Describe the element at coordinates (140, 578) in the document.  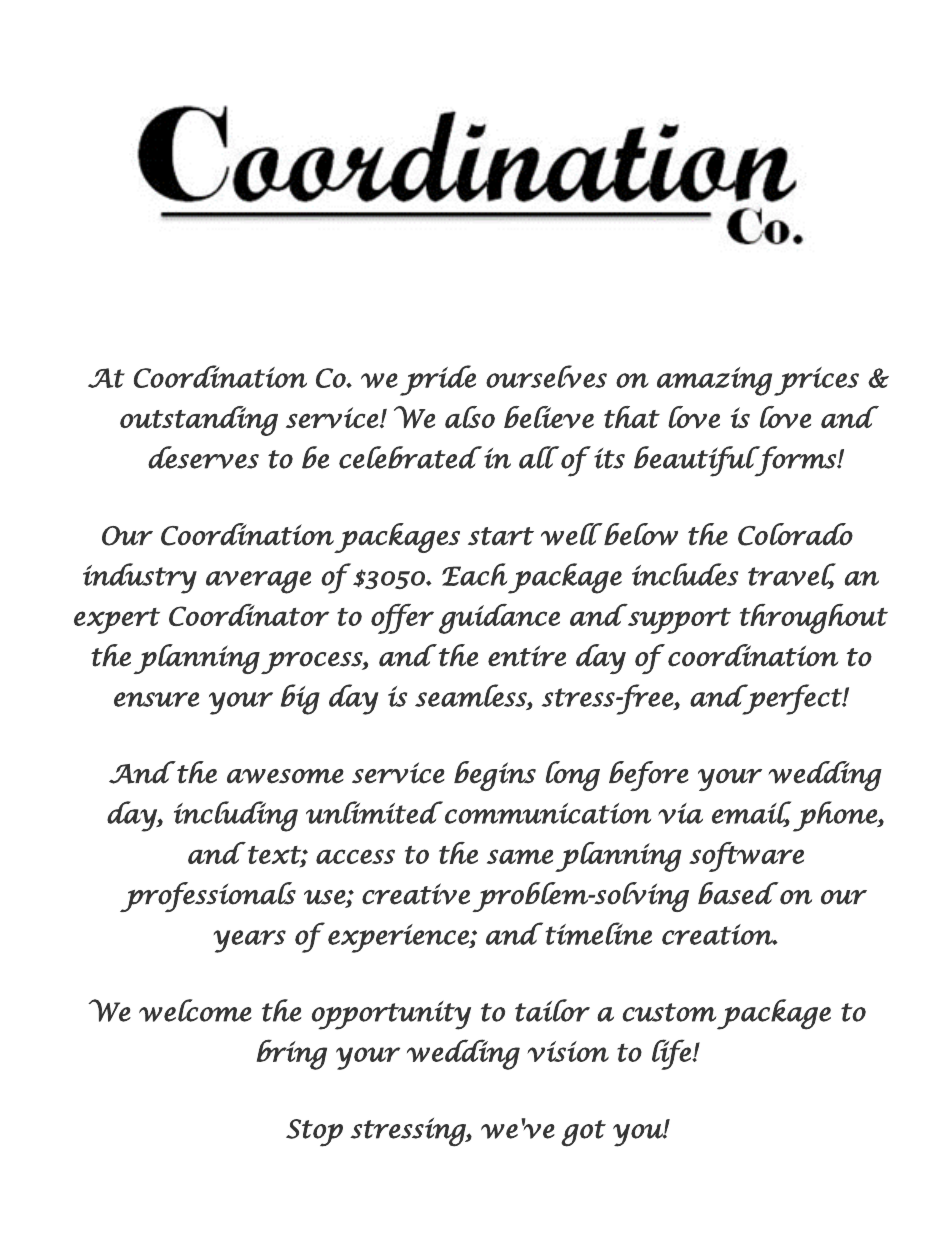
I see `industry` at that location.
